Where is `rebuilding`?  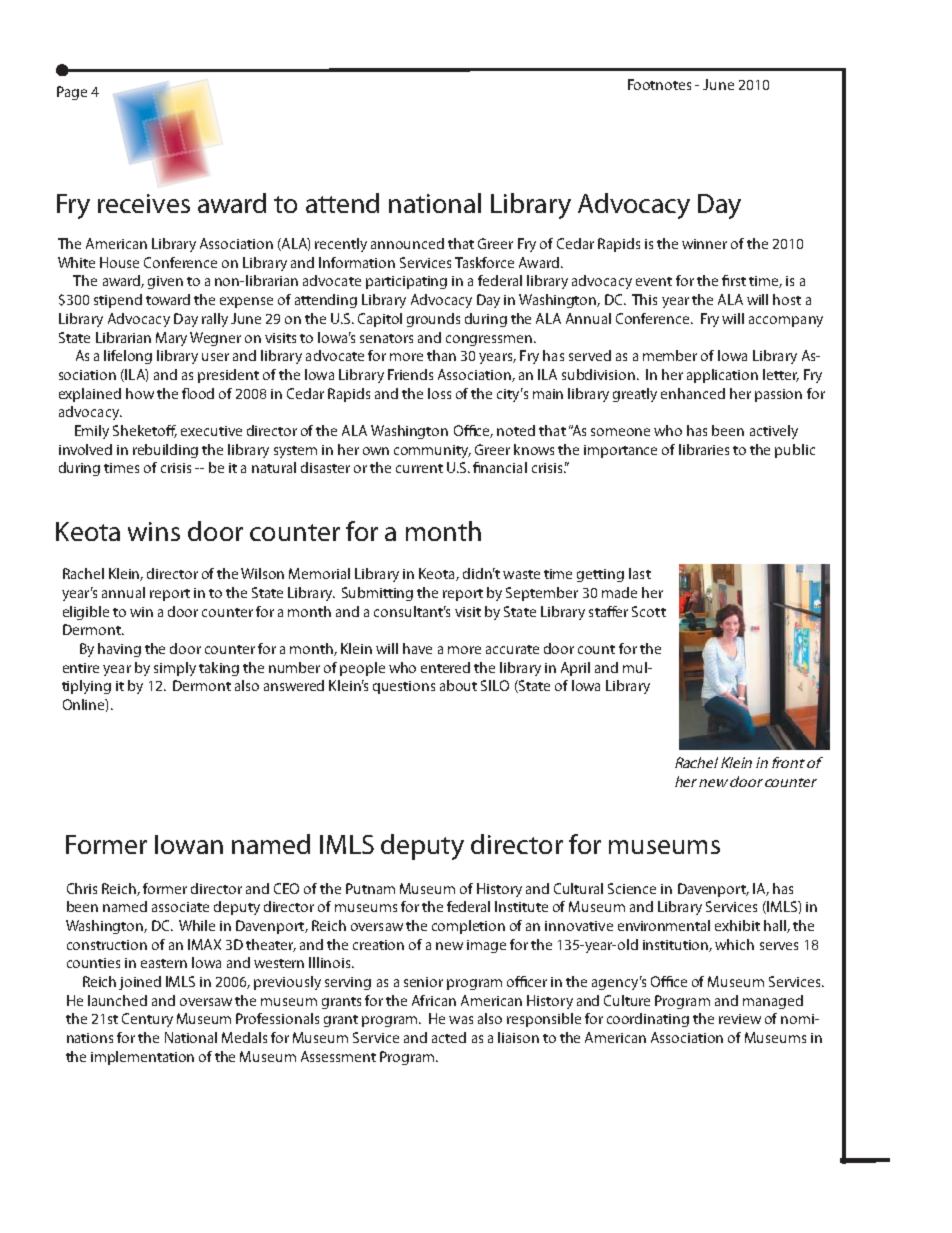 rebuilding is located at coordinates (165, 451).
